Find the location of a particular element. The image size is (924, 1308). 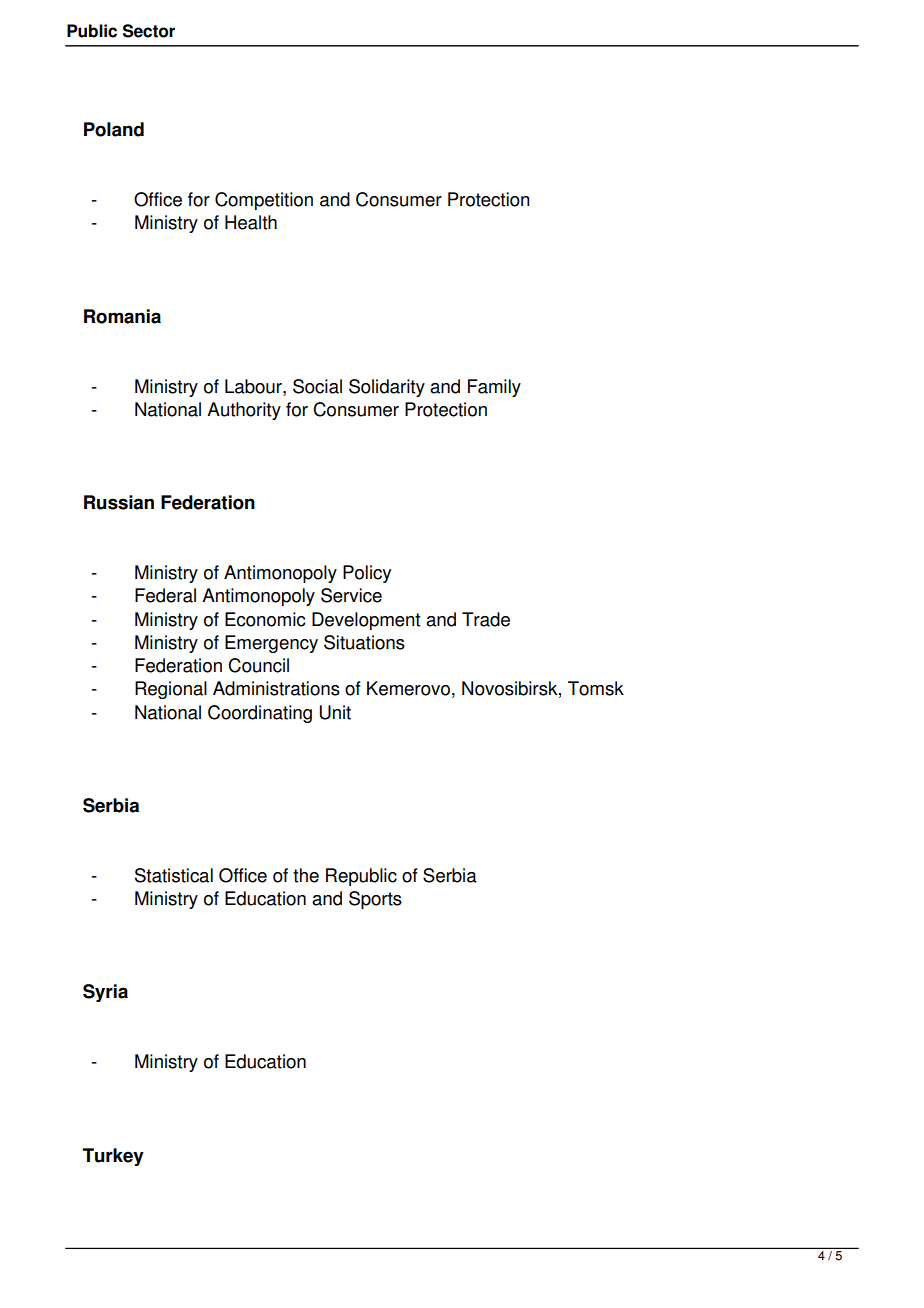

Federal is located at coordinates (165, 595).
